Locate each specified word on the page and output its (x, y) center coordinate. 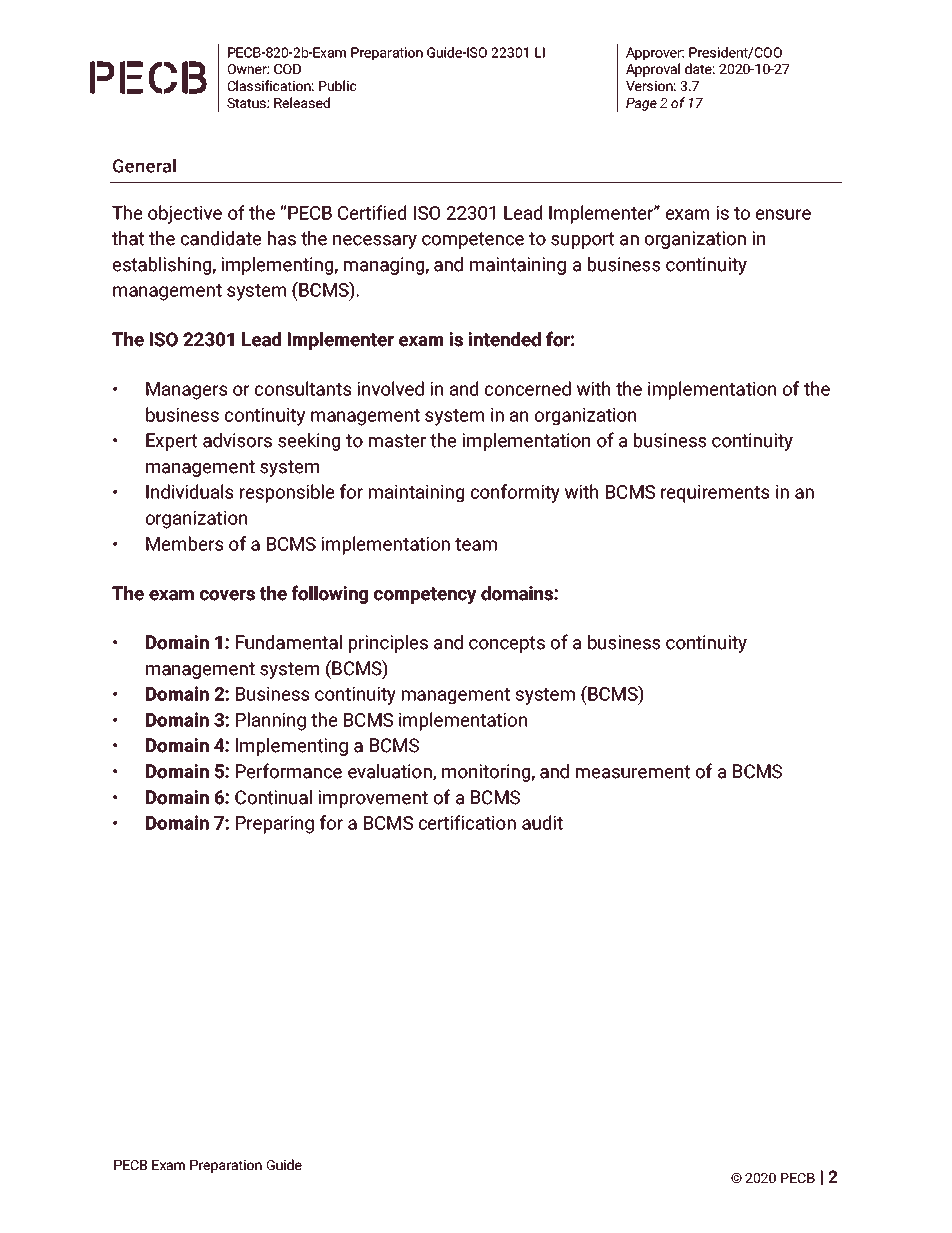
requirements (715, 494)
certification (467, 822)
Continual (273, 797)
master (397, 441)
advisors (237, 440)
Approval (653, 70)
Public (338, 85)
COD (287, 69)
